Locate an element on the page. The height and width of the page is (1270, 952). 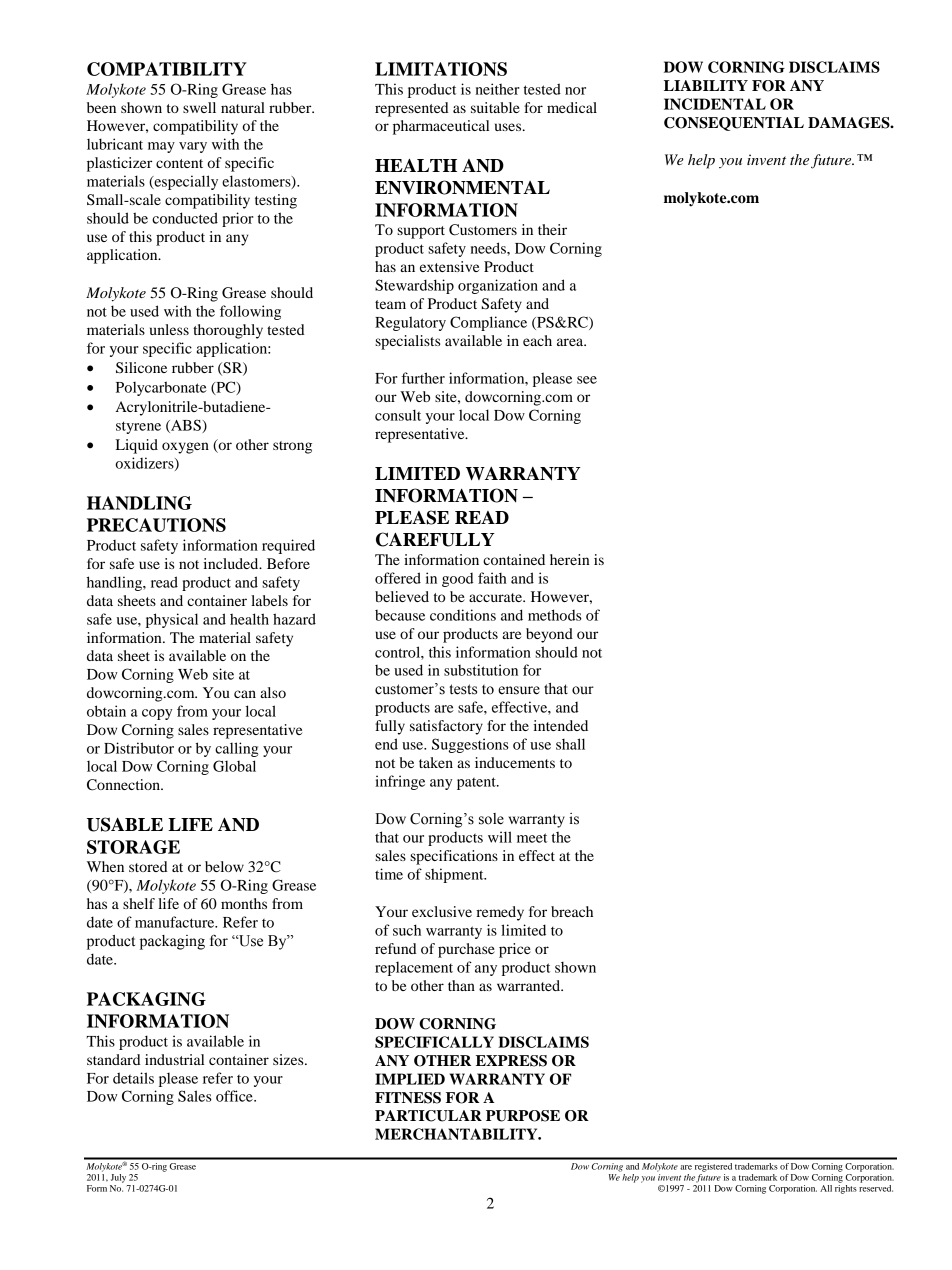
meet is located at coordinates (532, 838).
